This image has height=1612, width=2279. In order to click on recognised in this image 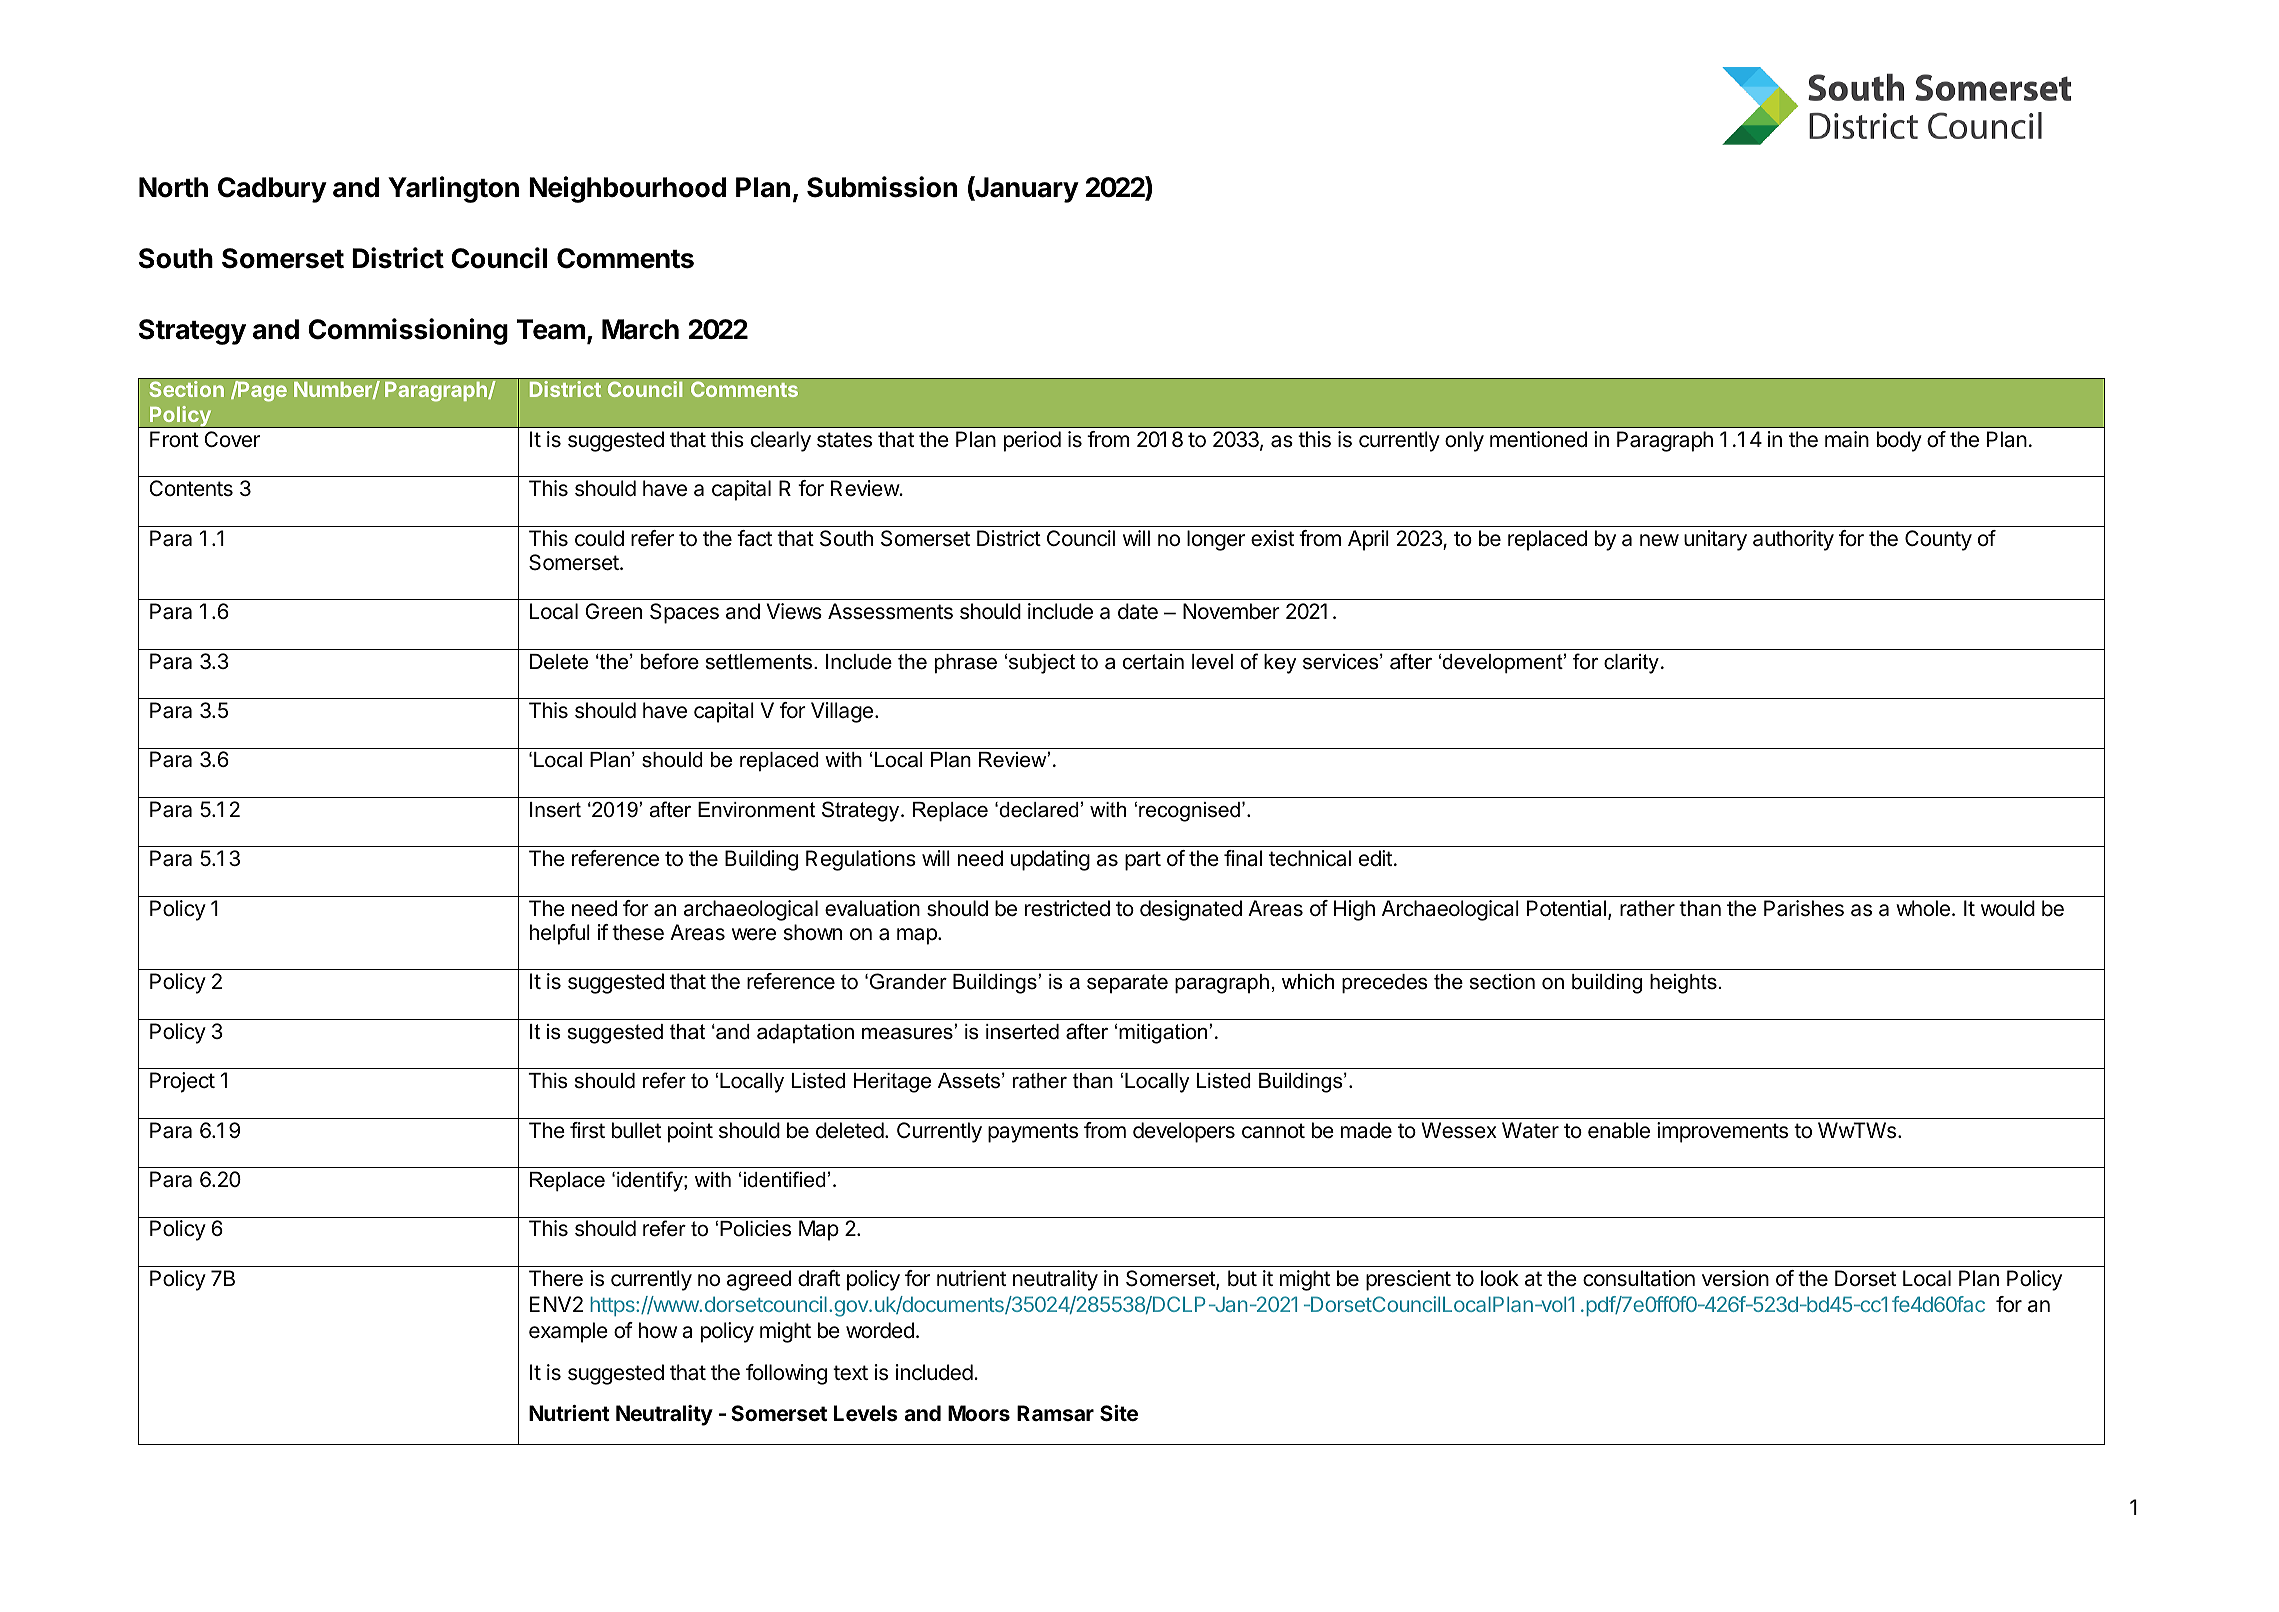, I will do `click(1189, 812)`.
